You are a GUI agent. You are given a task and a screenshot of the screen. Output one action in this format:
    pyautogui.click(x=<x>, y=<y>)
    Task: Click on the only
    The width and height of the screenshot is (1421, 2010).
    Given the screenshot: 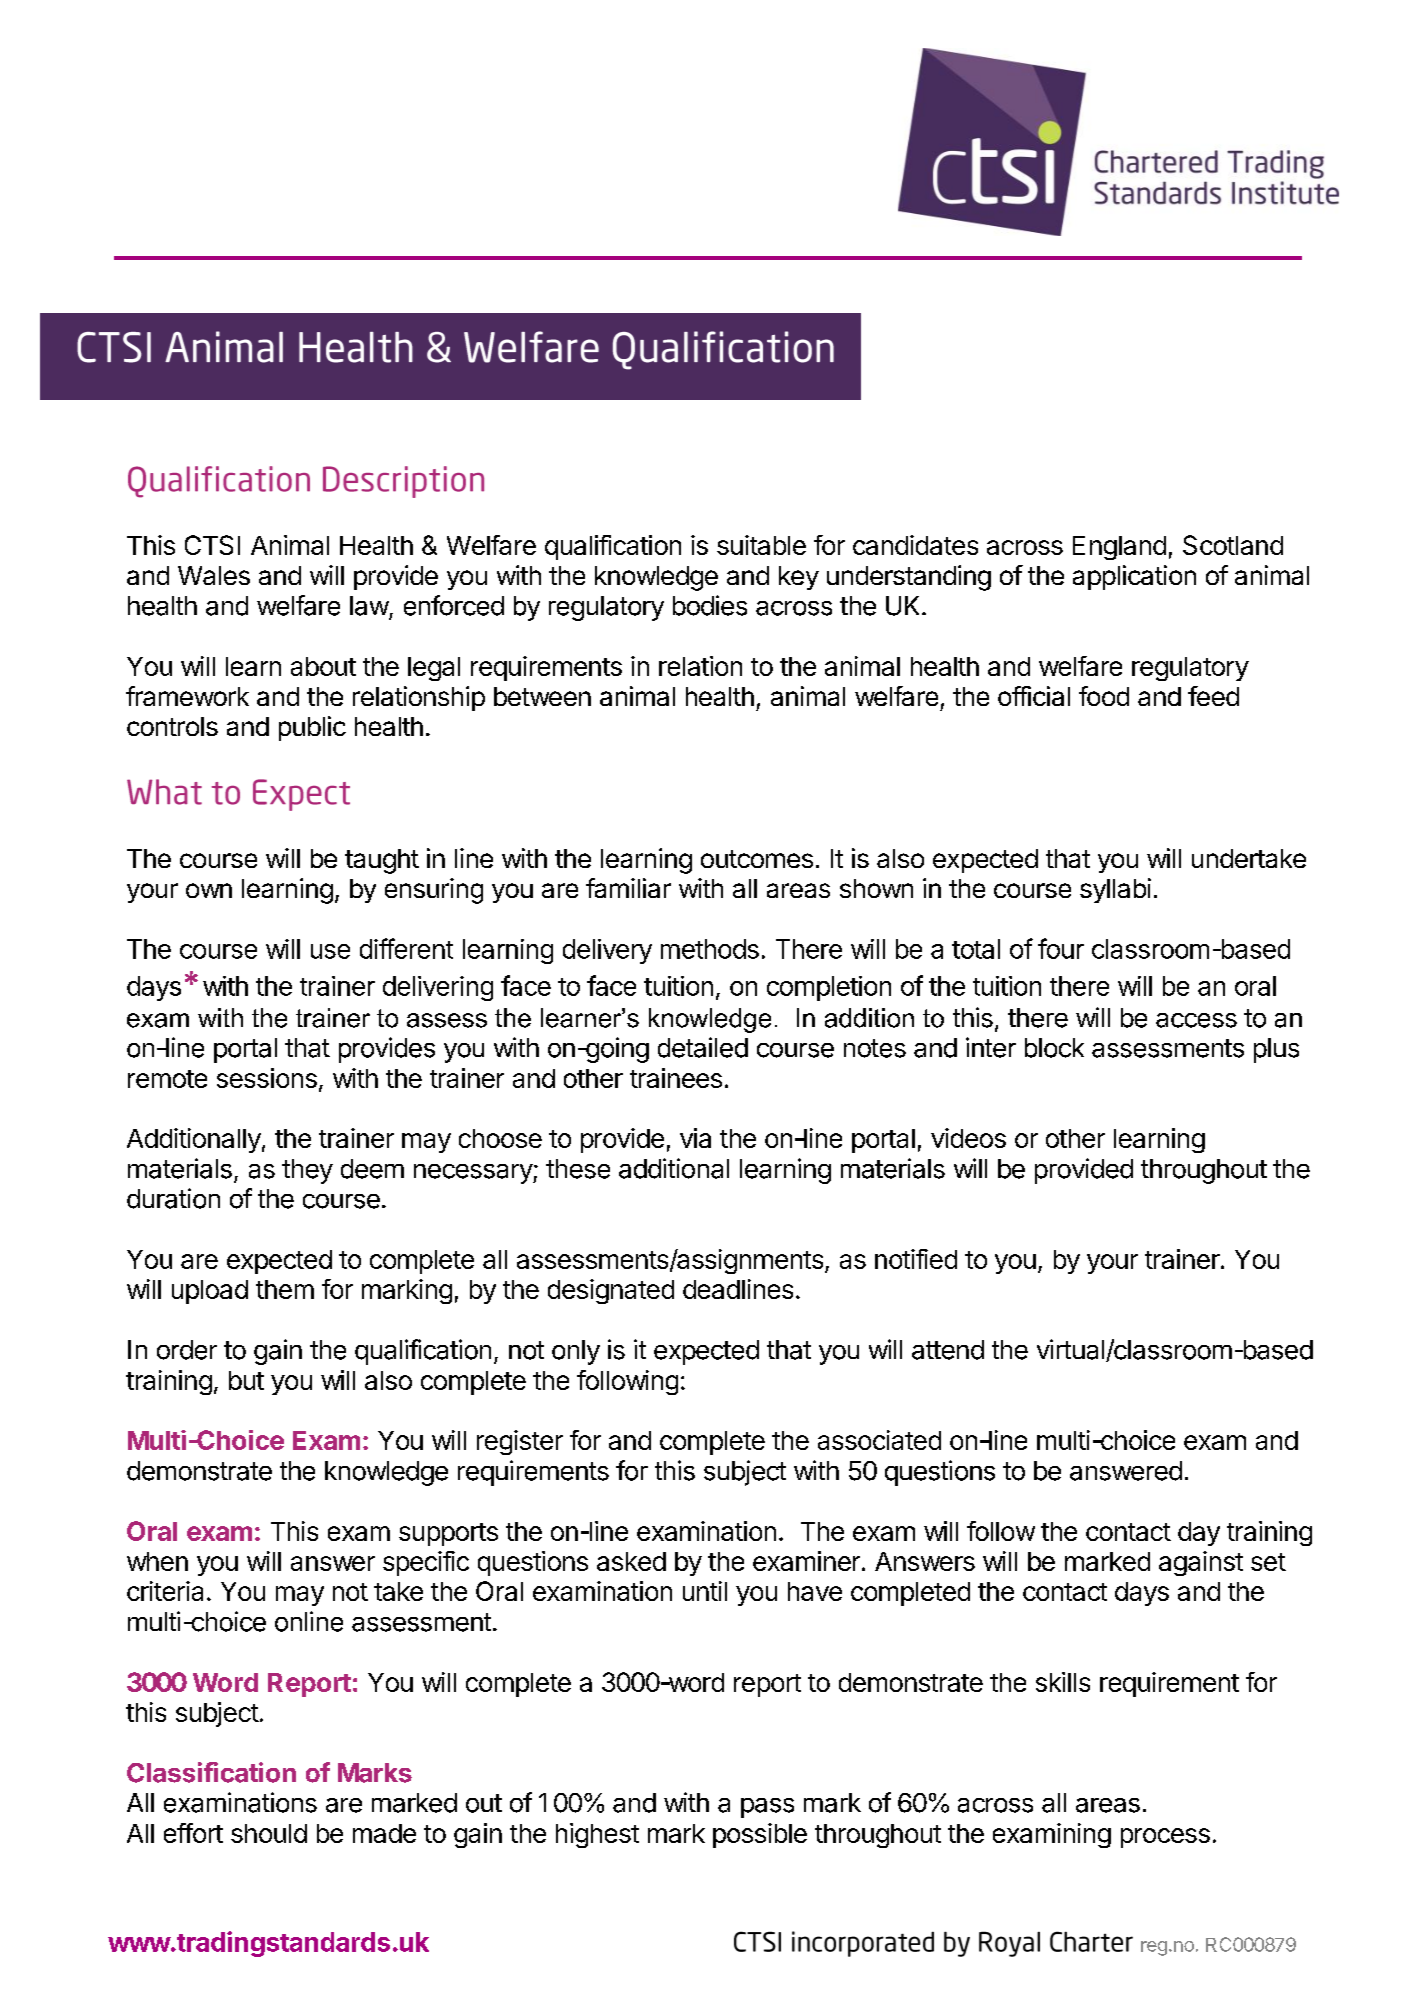 What is the action you would take?
    pyautogui.click(x=576, y=1352)
